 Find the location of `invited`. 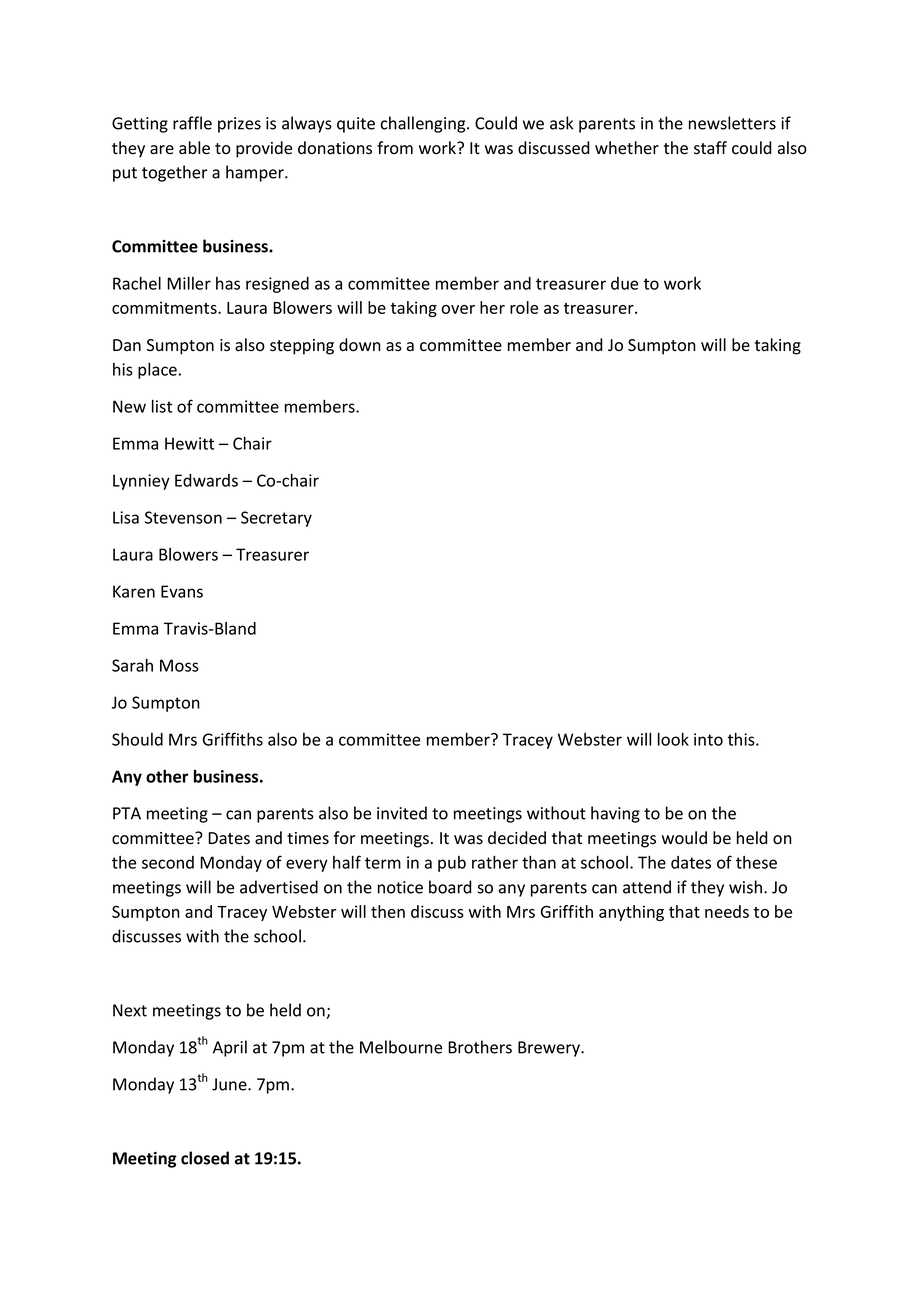

invited is located at coordinates (402, 813).
